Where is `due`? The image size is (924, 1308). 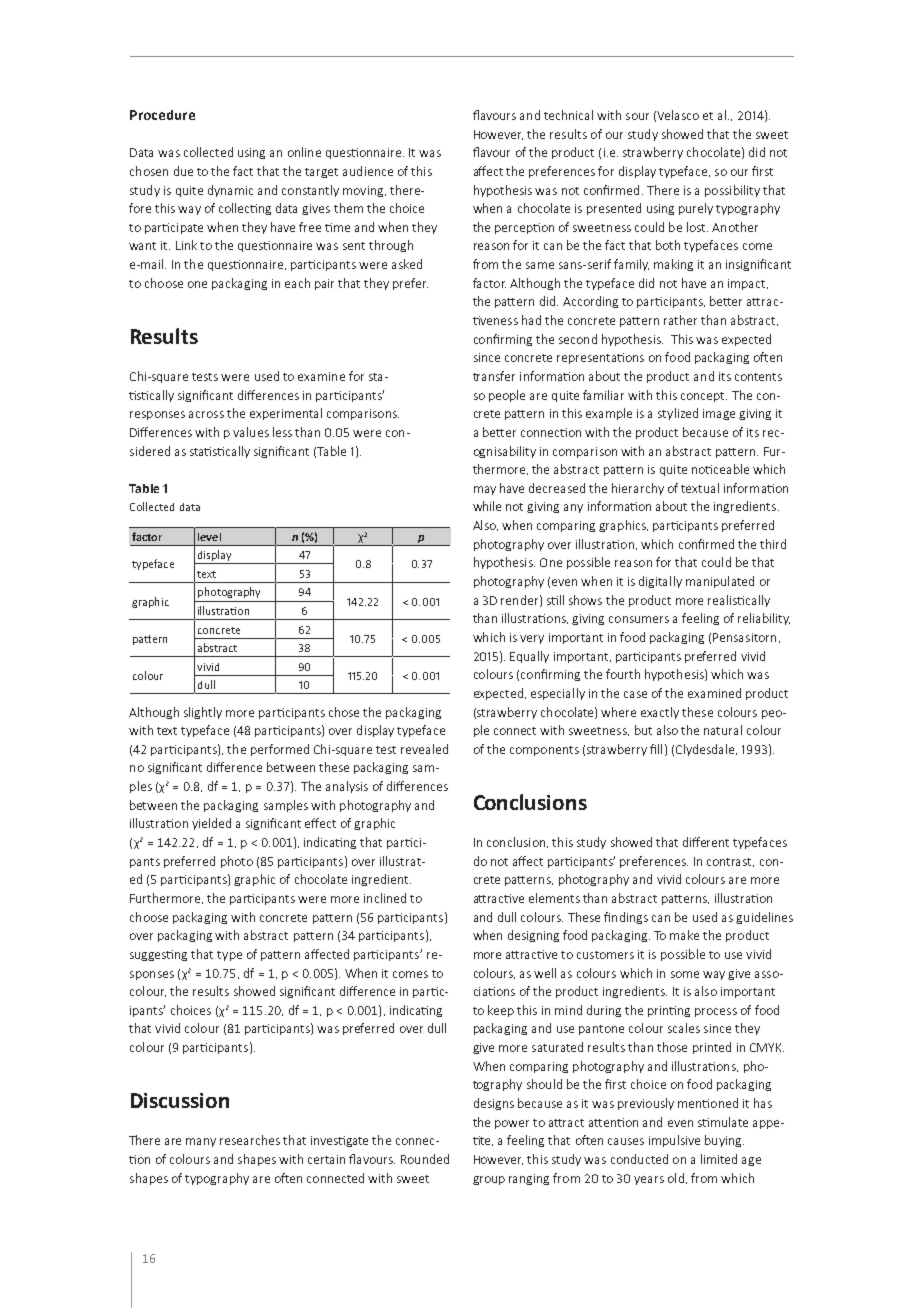 due is located at coordinates (183, 171).
